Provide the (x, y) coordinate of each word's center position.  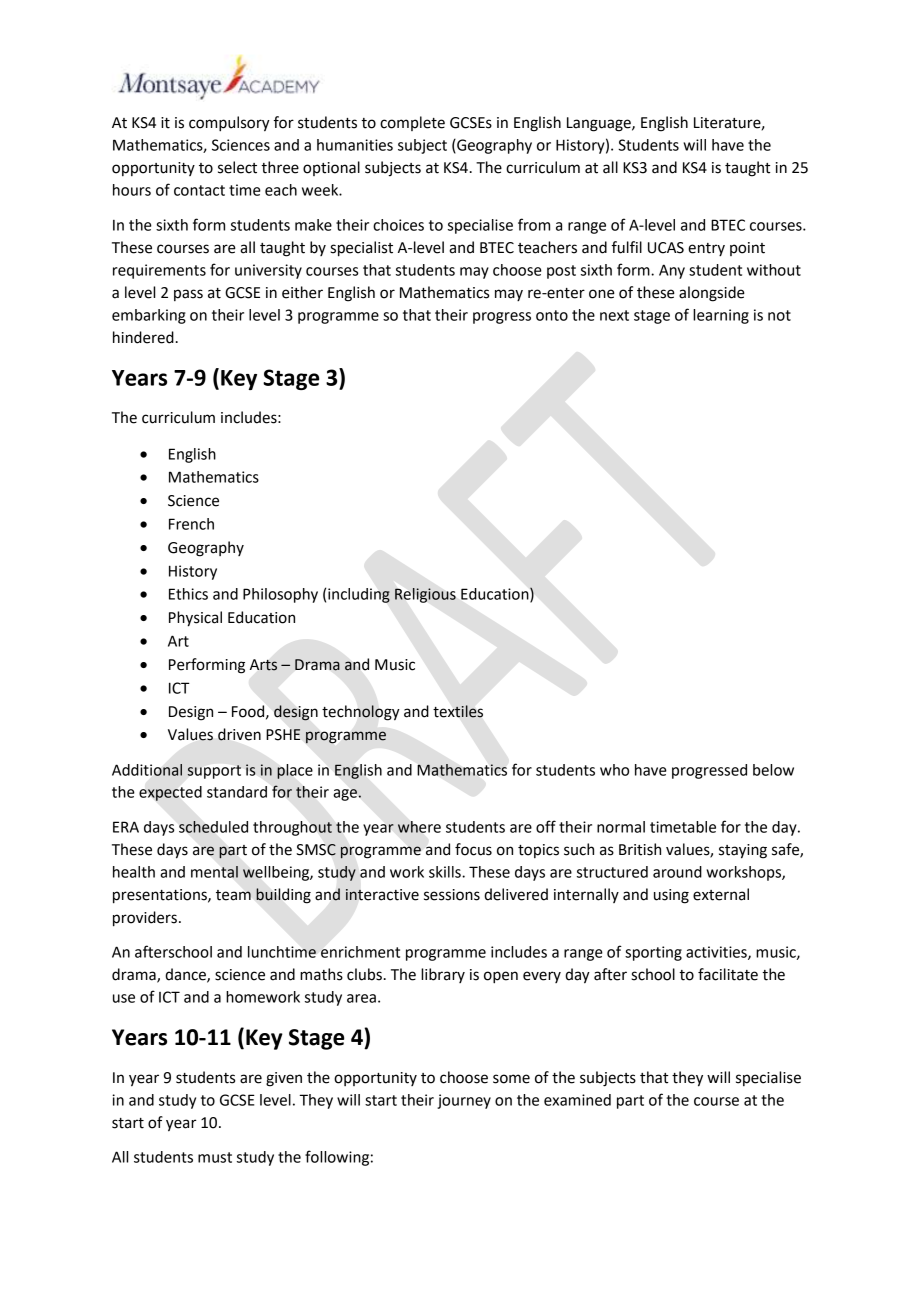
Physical (195, 619)
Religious (425, 595)
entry (706, 249)
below (773, 770)
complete (412, 123)
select (237, 167)
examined (577, 1100)
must (215, 1157)
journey (464, 1101)
